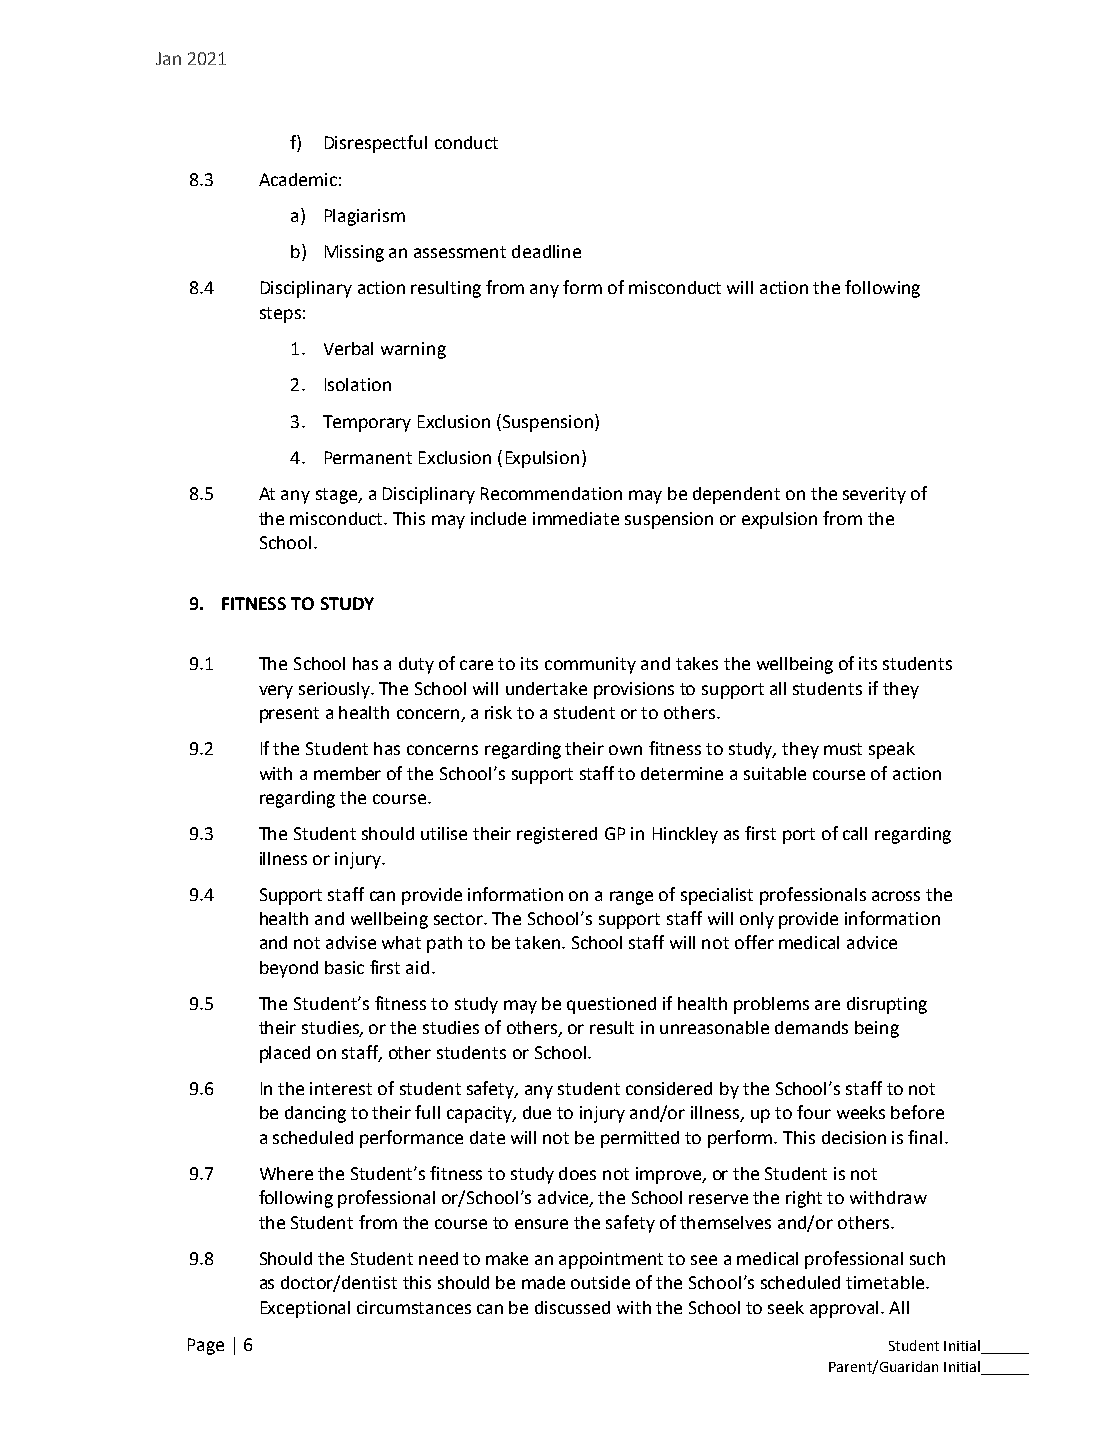 The height and width of the image is (1435, 1109). What do you see at coordinates (546, 251) in the image?
I see `deadline` at bounding box center [546, 251].
